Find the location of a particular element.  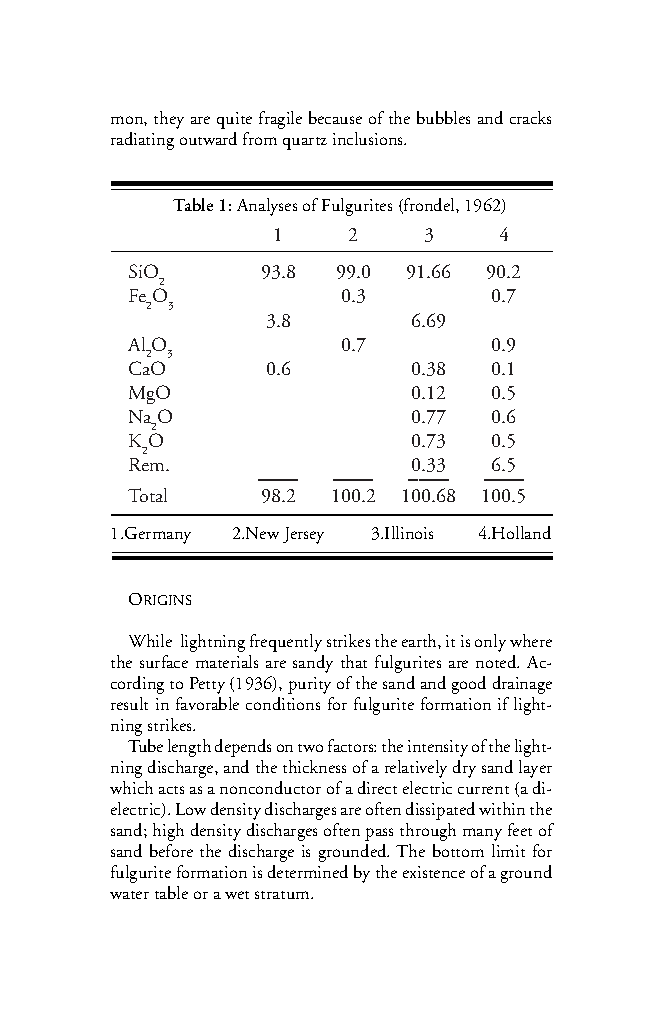

because is located at coordinates (335, 117).
